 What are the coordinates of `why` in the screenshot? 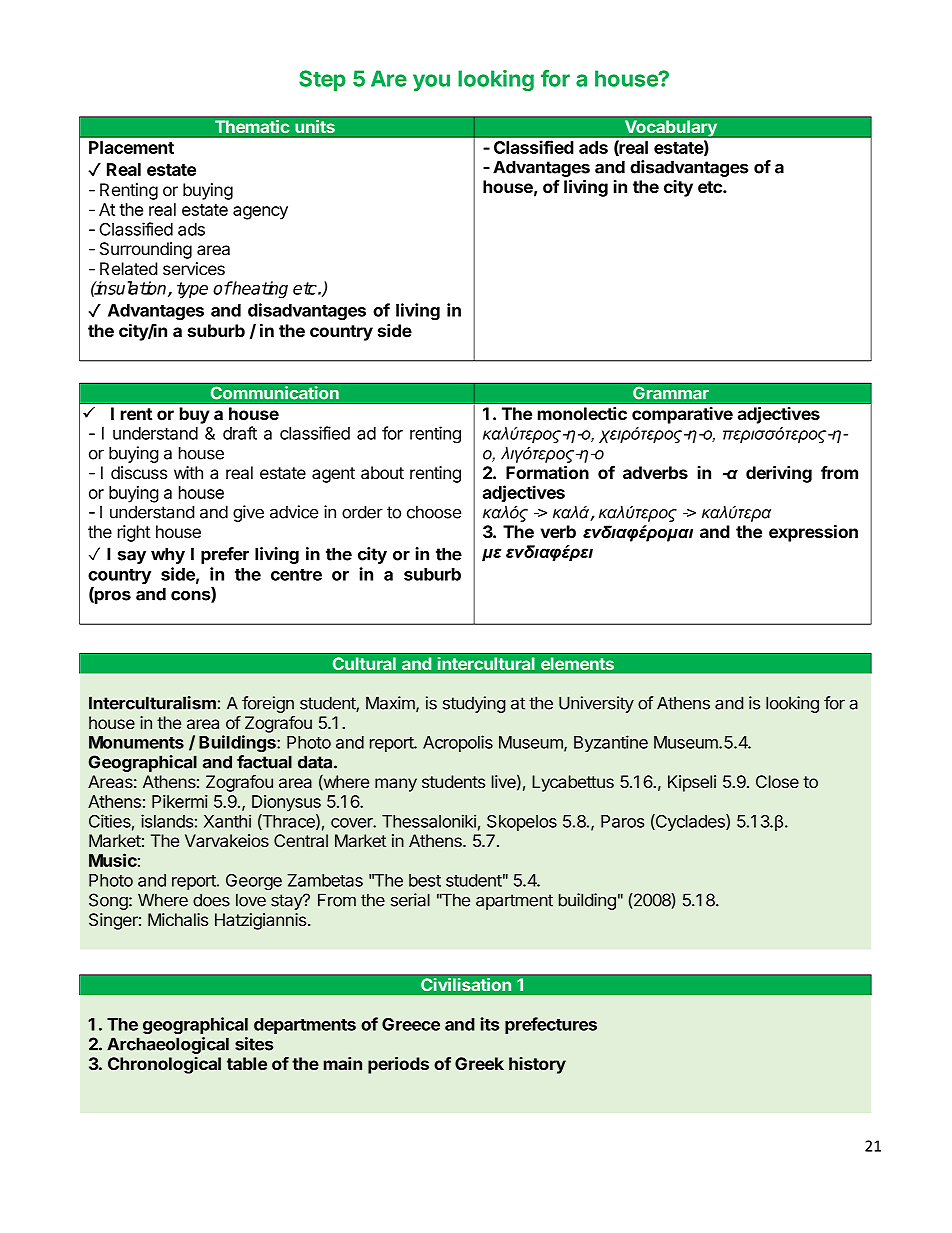 It's located at (168, 555).
